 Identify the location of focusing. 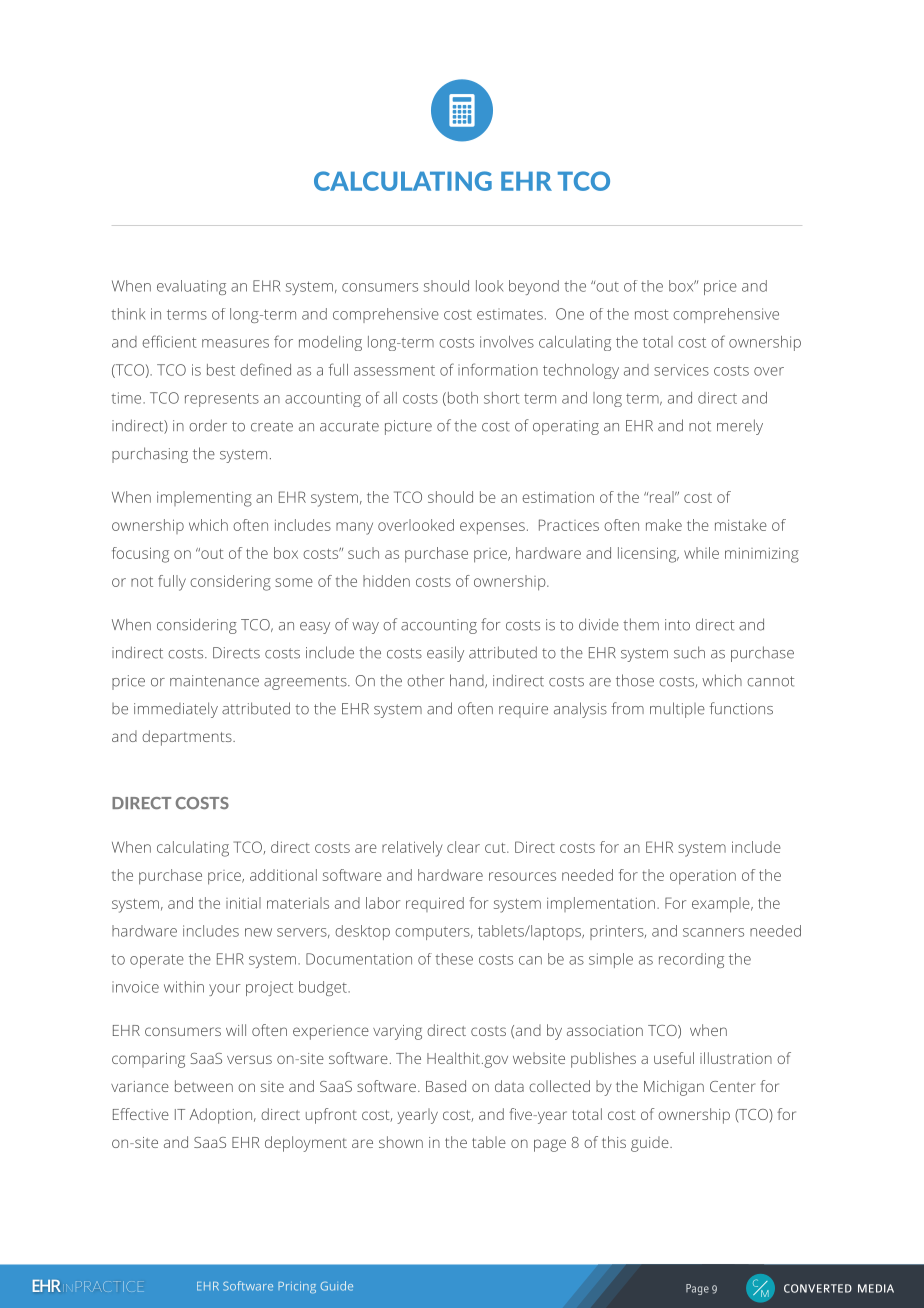
(140, 555).
